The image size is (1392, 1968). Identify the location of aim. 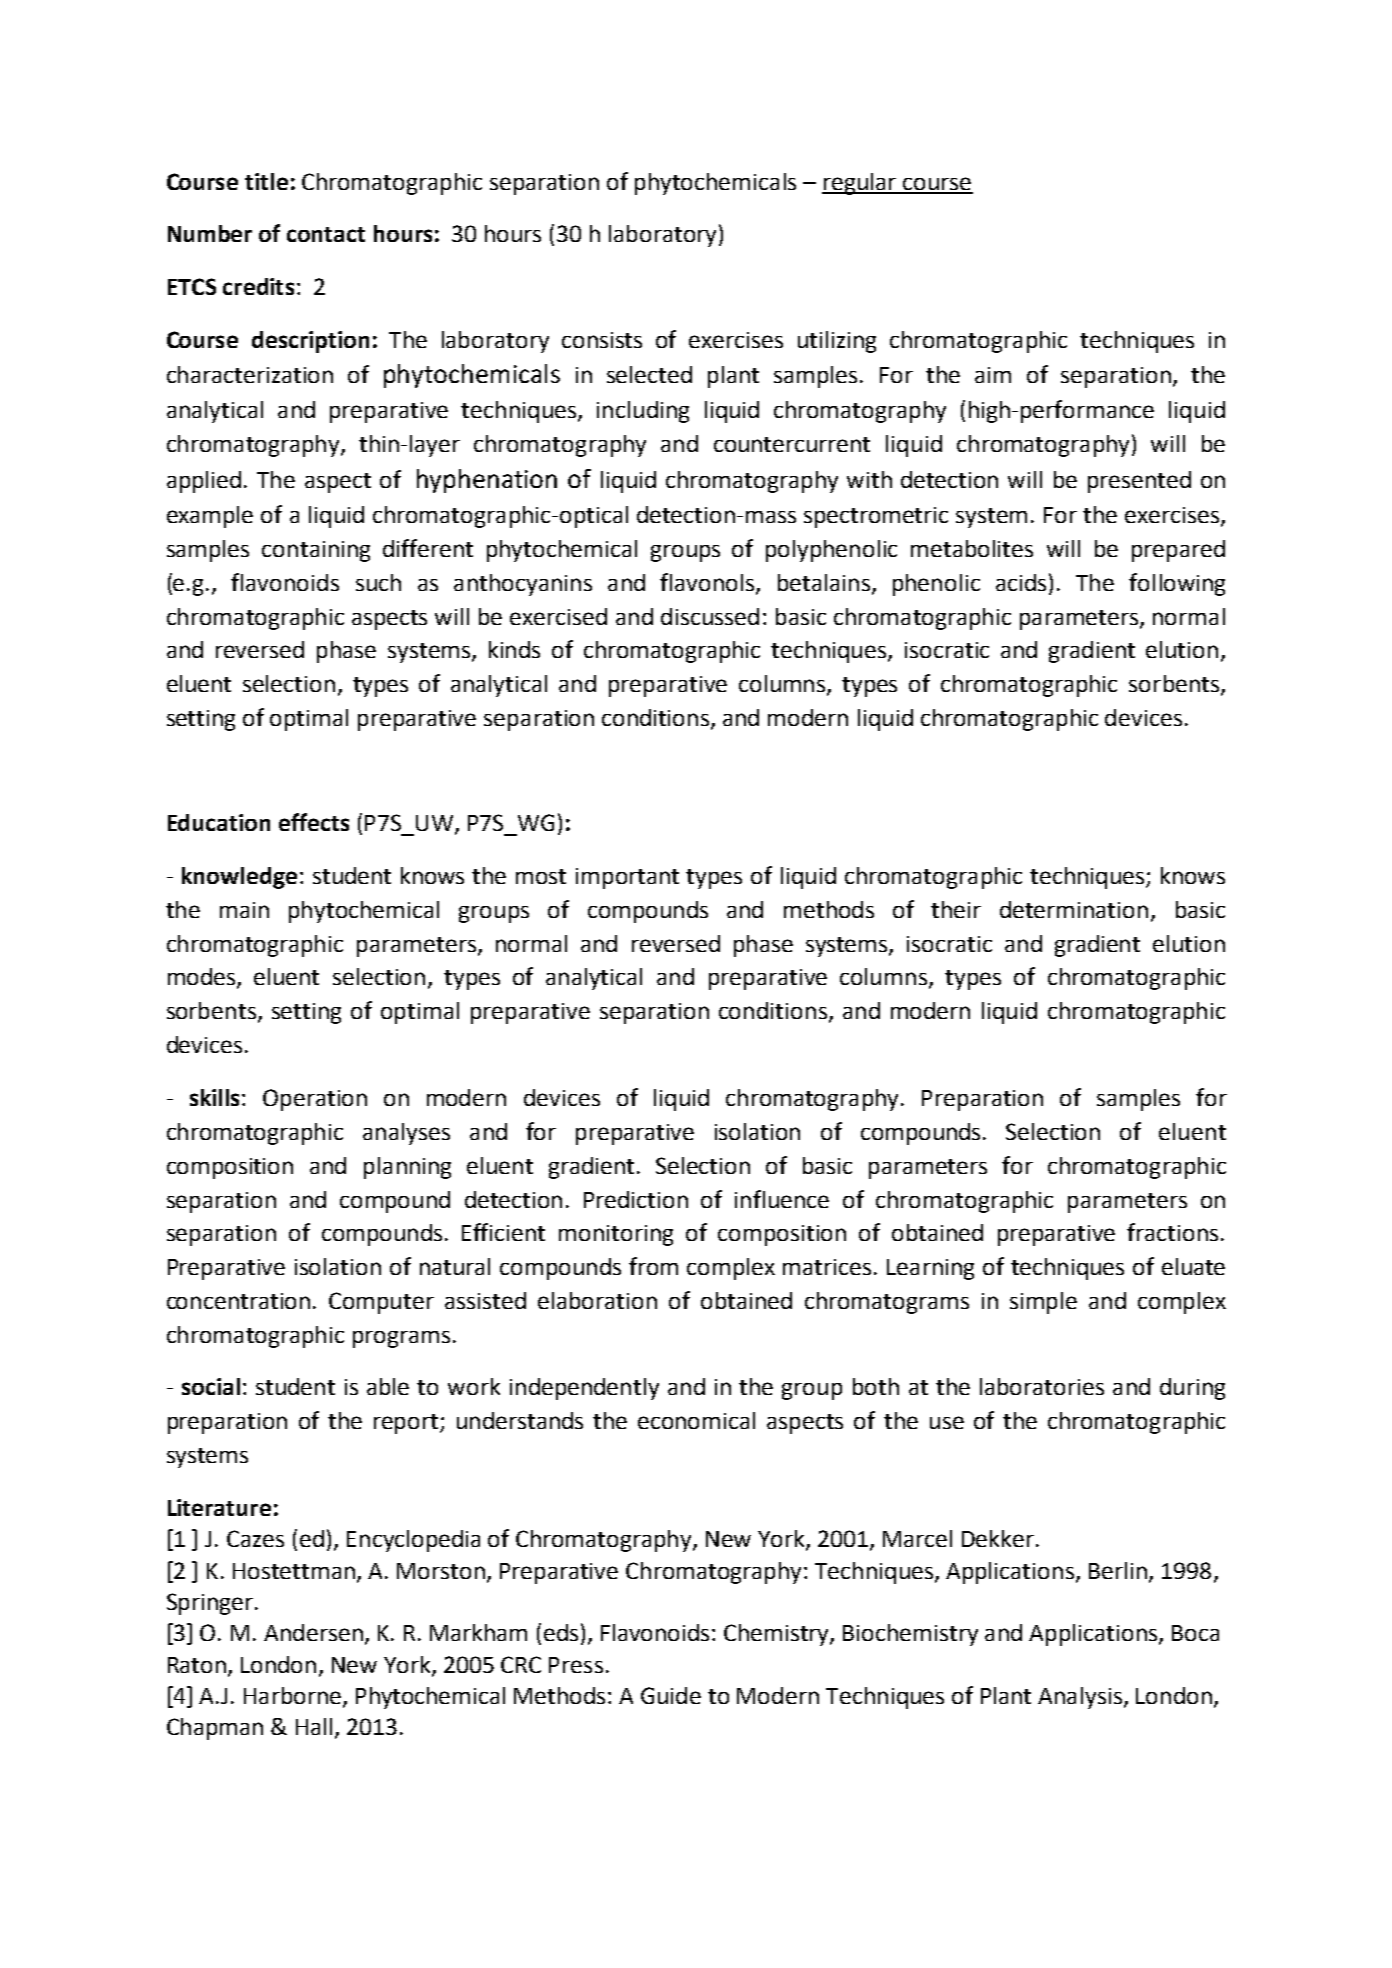
(993, 375).
